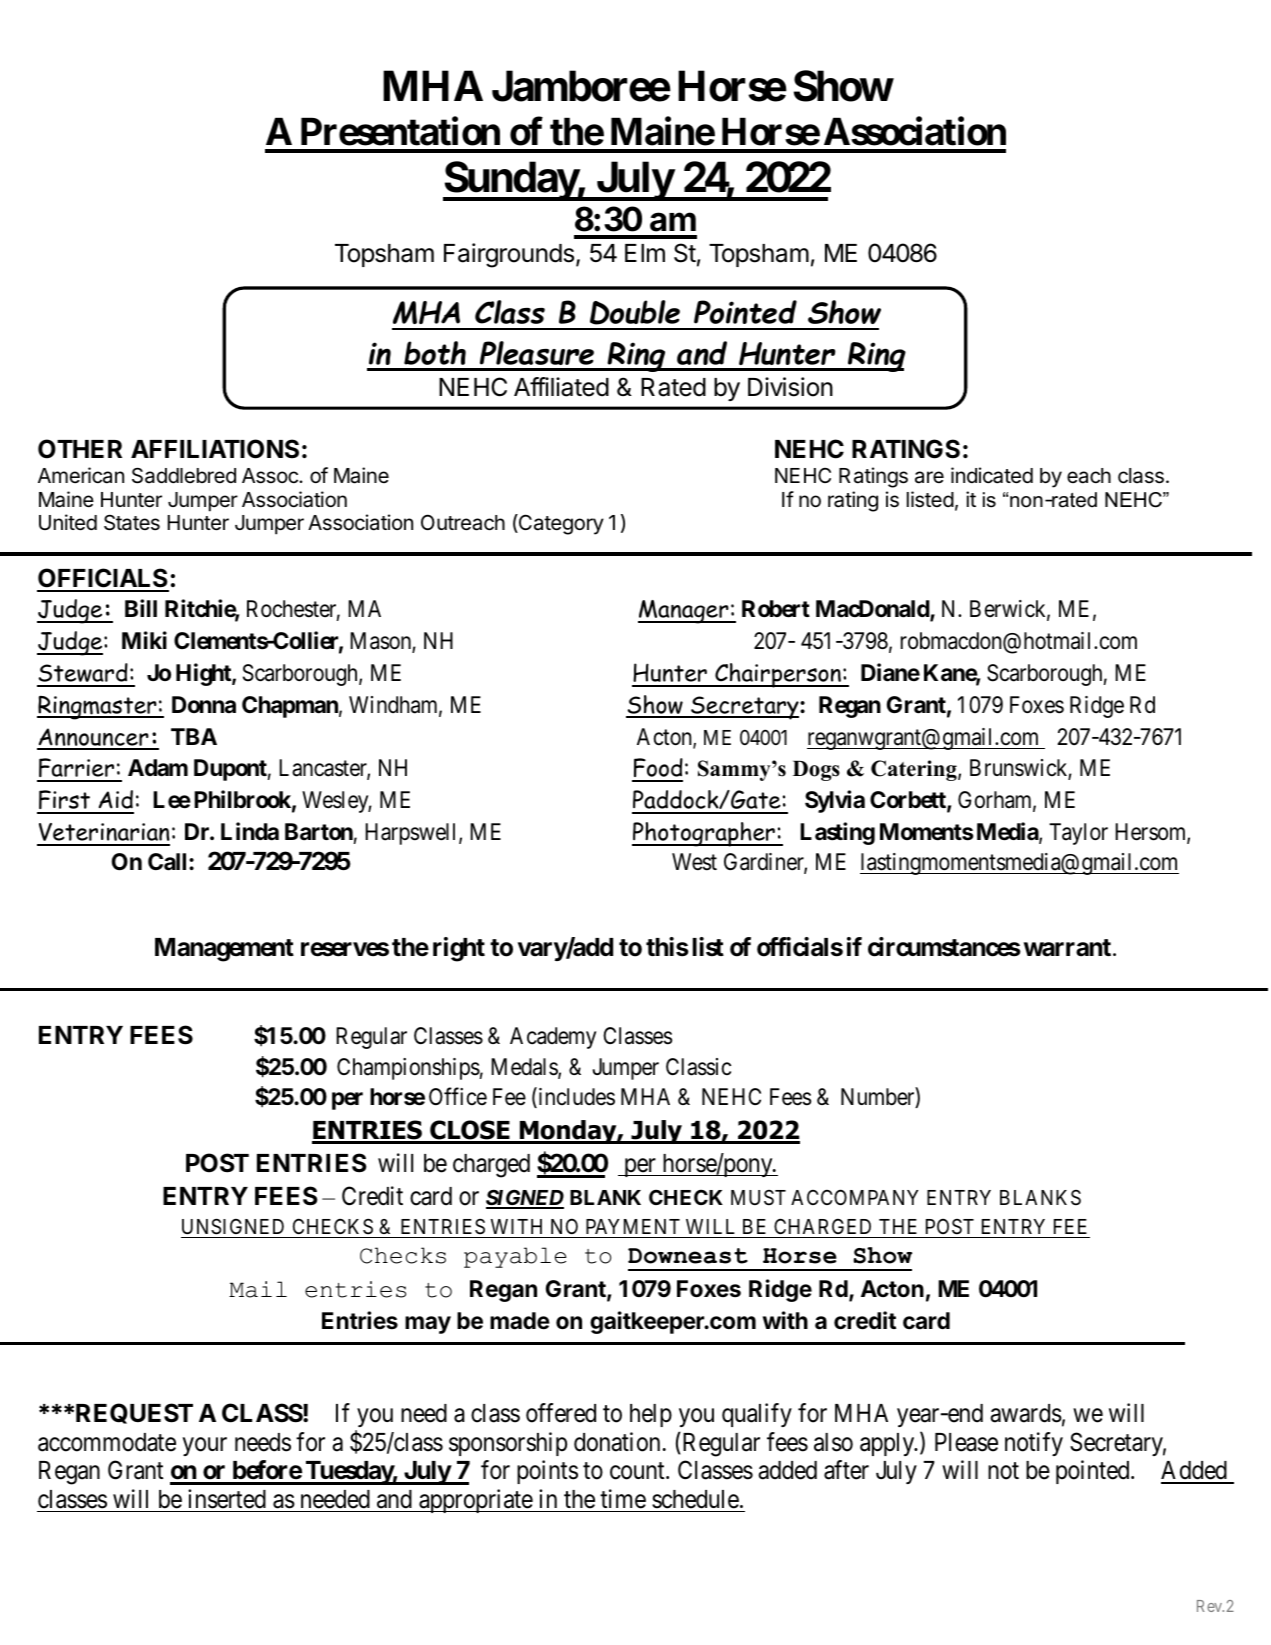 The image size is (1271, 1645). I want to click on Donna, so click(204, 704).
